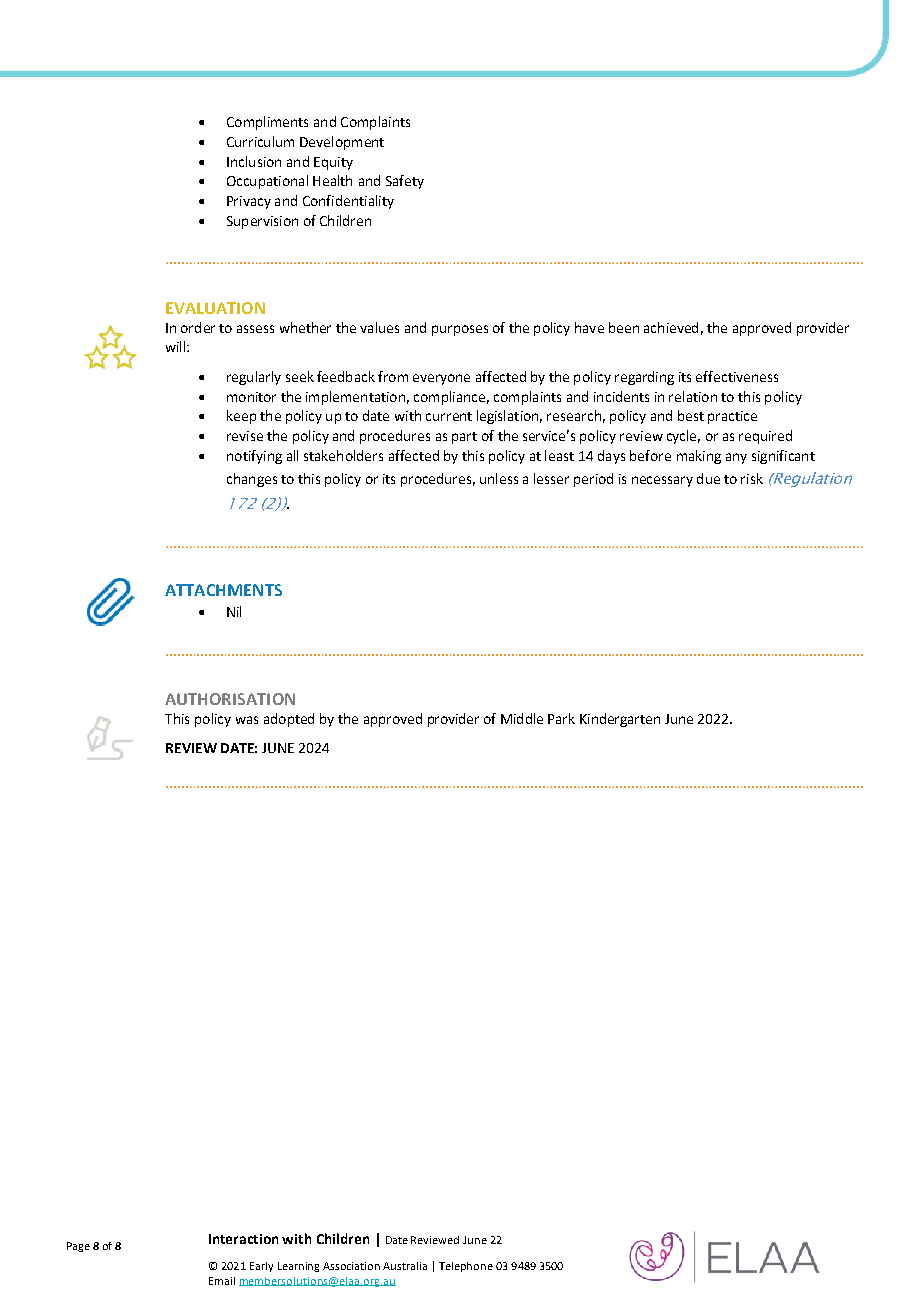 This screenshot has height=1308, width=924. I want to click on Australia, so click(405, 1266).
